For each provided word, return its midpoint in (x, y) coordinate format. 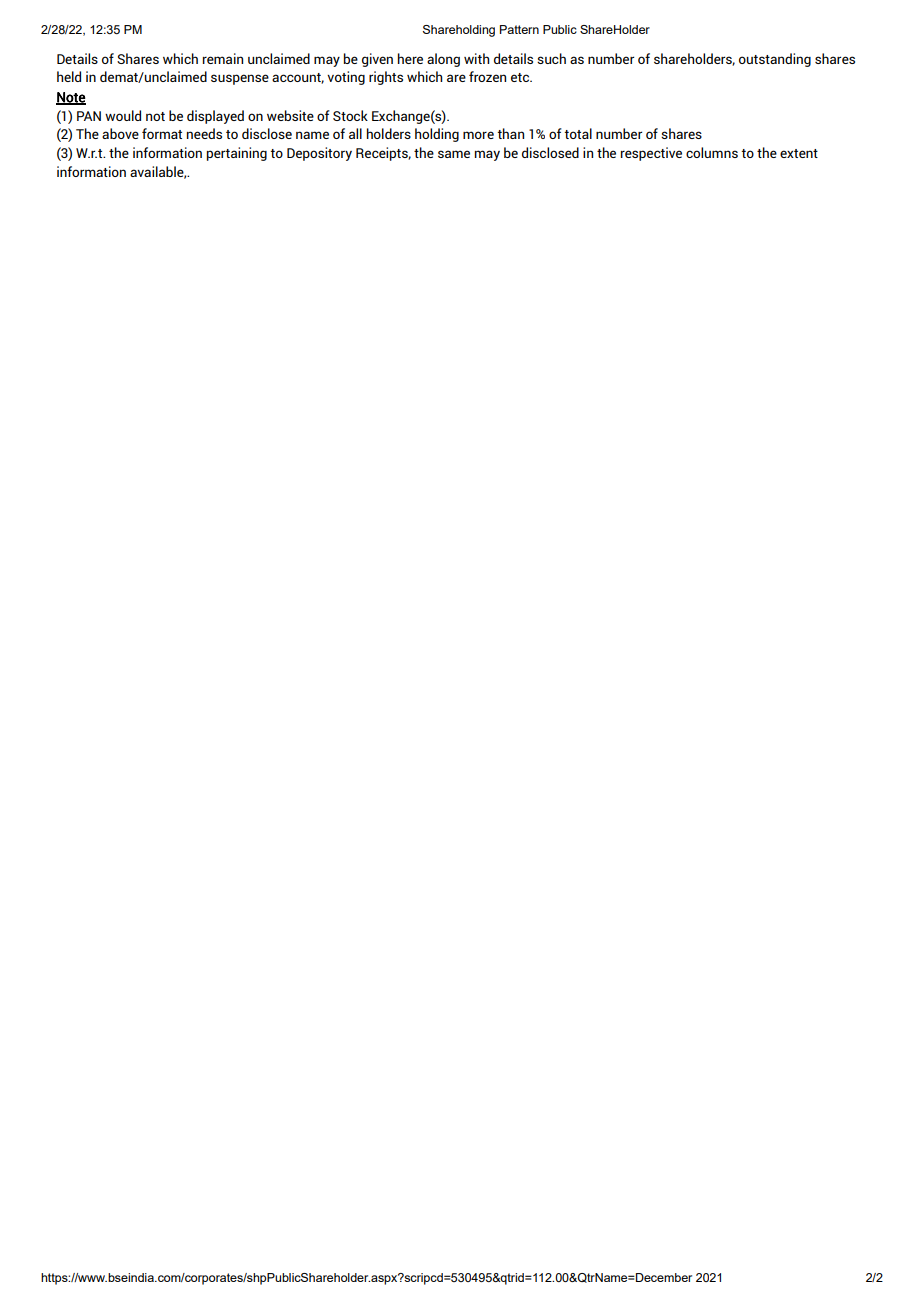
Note (71, 98)
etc (521, 77)
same (454, 154)
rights (386, 78)
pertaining (237, 154)
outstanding (775, 60)
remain (223, 58)
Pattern (519, 29)
